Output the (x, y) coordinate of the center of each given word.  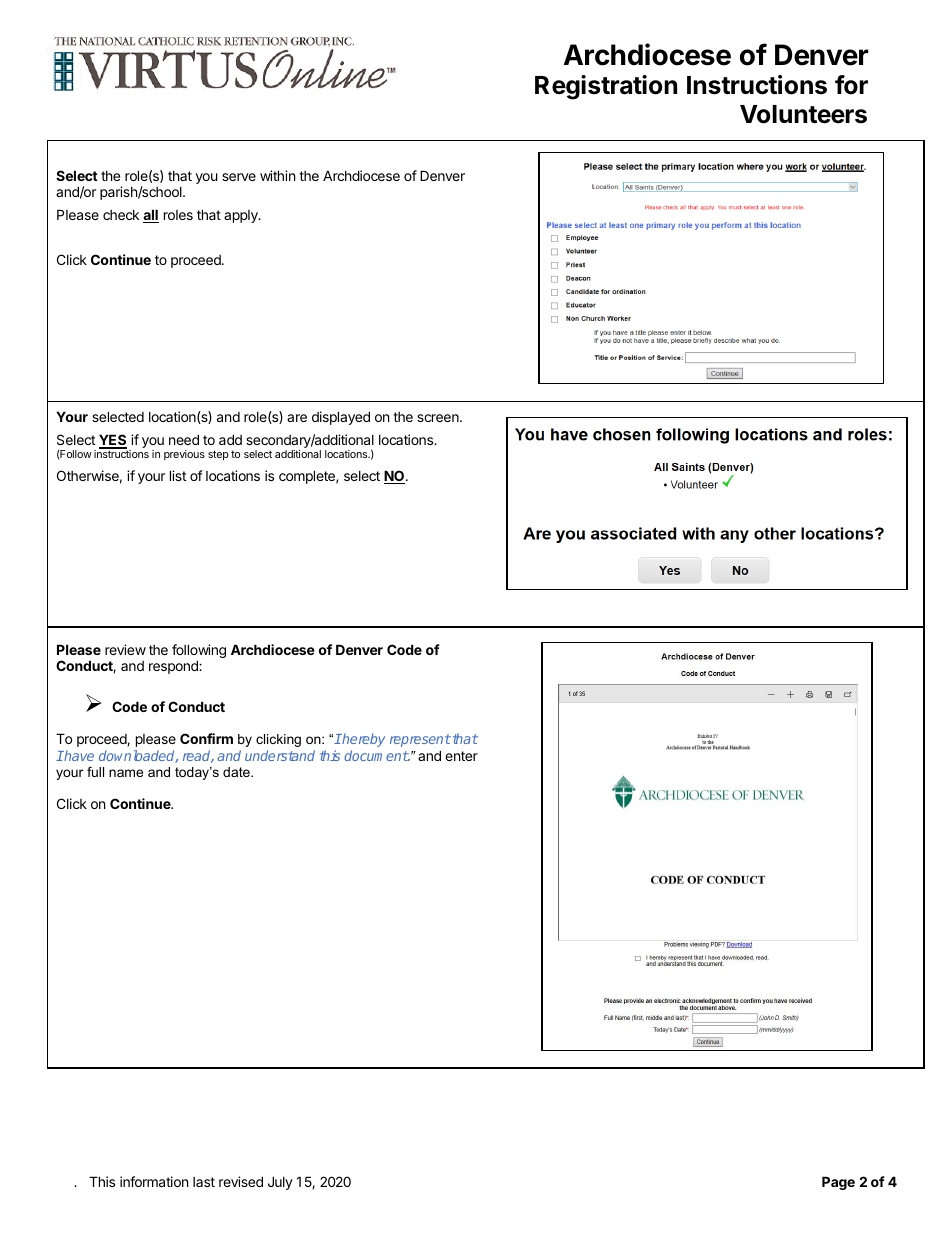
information (154, 1181)
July (280, 1183)
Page (838, 1183)
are (297, 418)
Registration (606, 87)
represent (420, 740)
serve (239, 177)
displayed (341, 418)
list (178, 475)
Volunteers (803, 114)
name (126, 773)
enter (461, 756)
